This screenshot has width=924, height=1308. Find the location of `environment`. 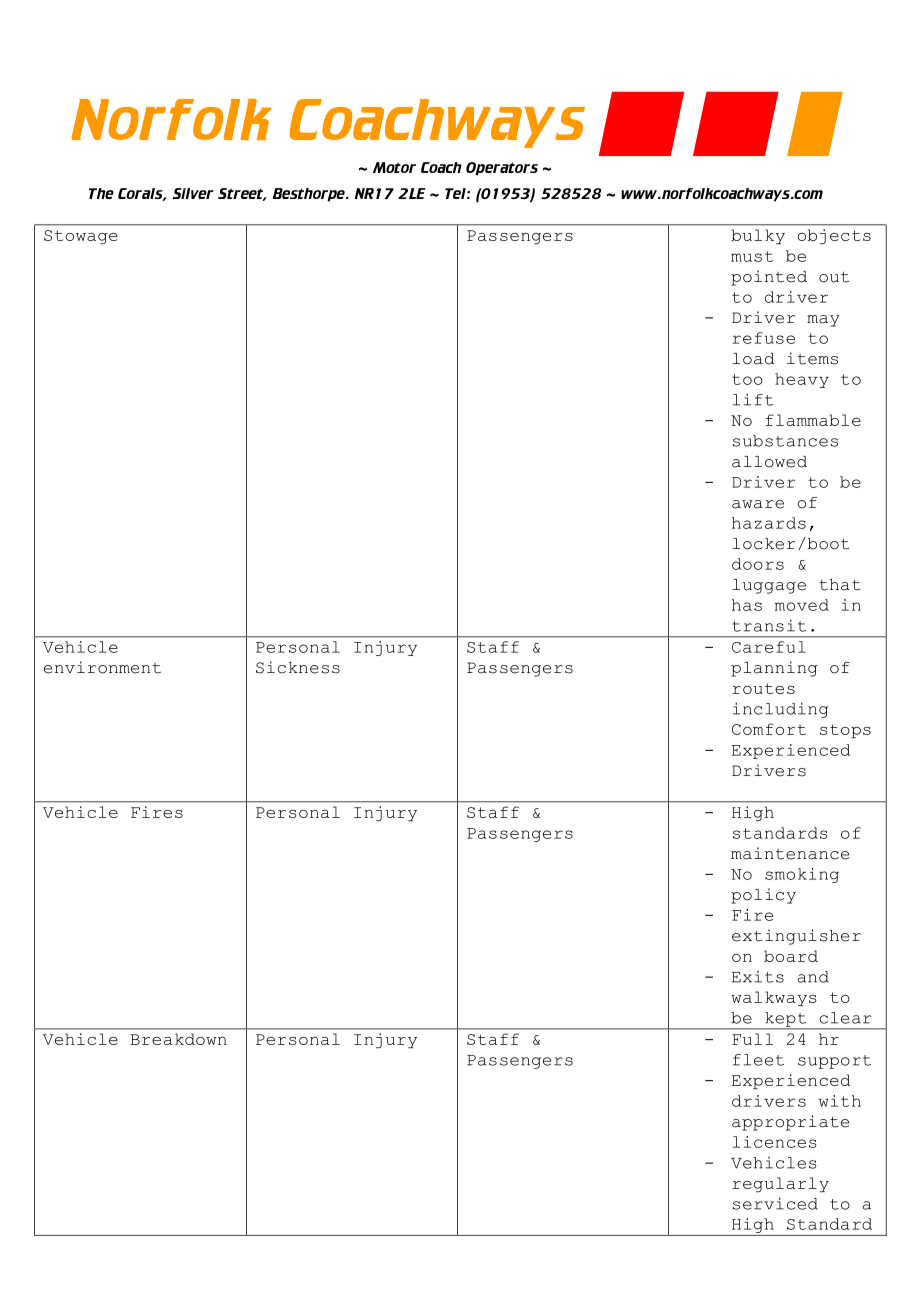

environment is located at coordinates (102, 667).
